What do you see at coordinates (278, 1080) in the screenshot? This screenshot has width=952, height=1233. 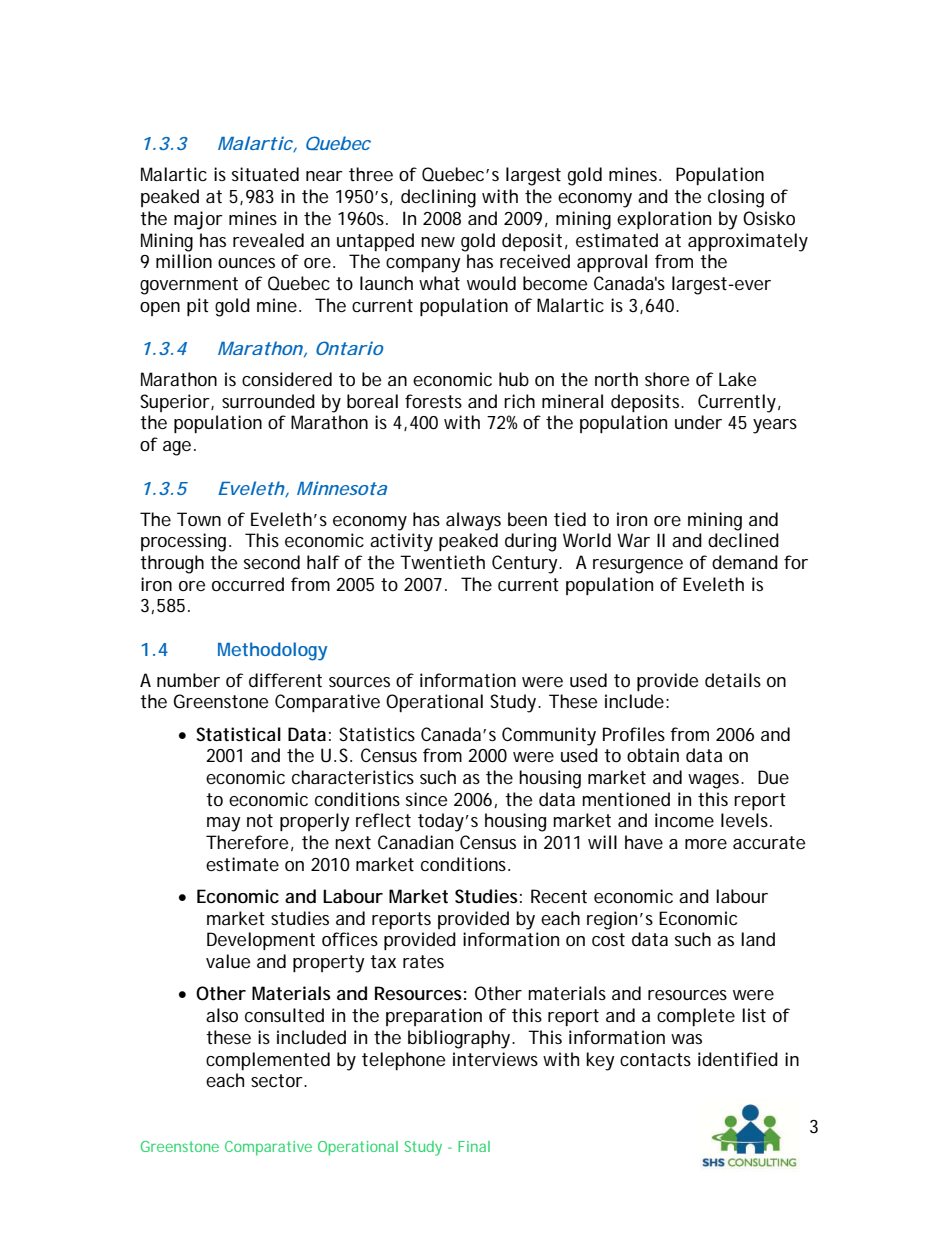 I see `sector` at bounding box center [278, 1080].
